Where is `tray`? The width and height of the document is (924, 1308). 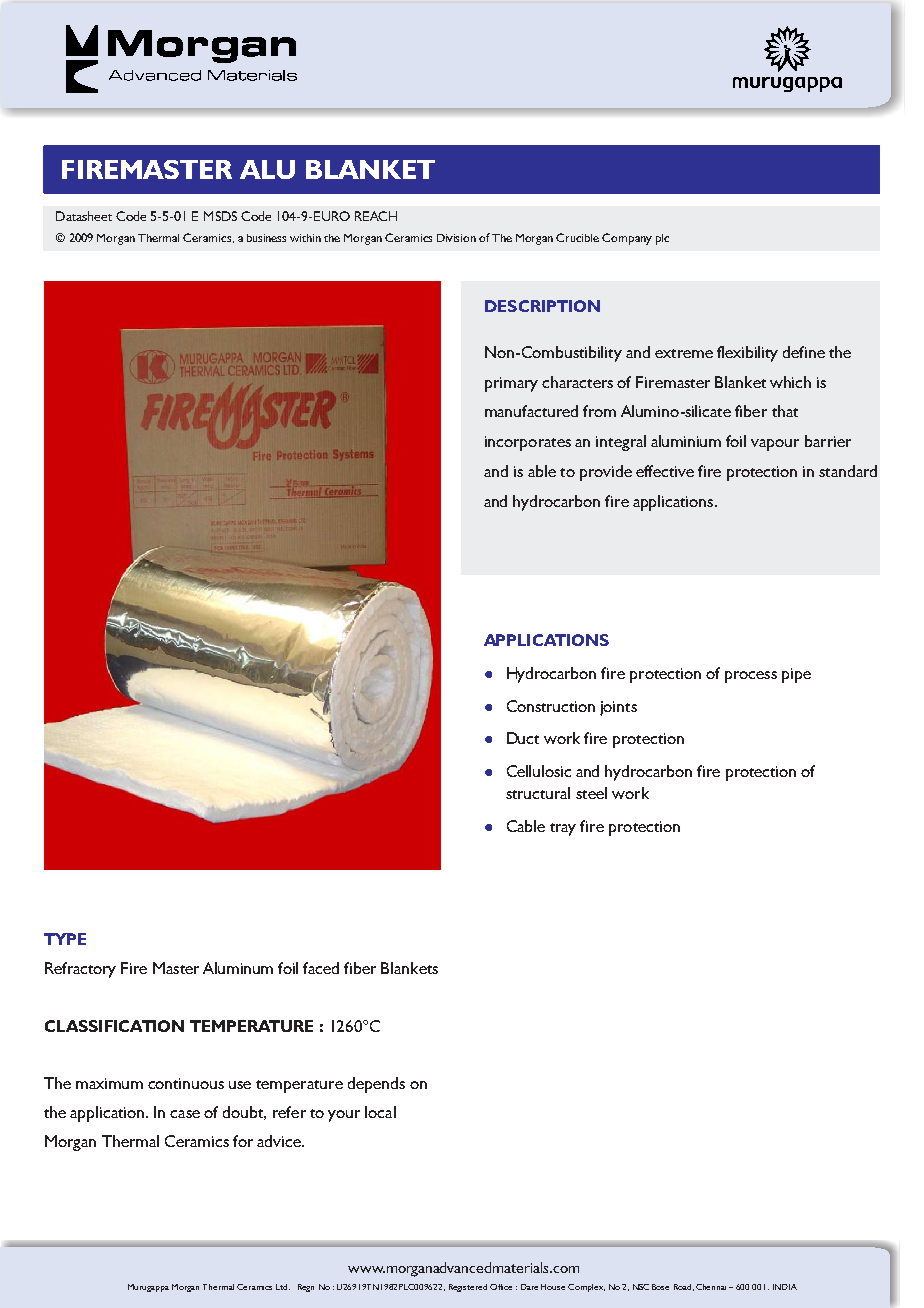
tray is located at coordinates (563, 829).
